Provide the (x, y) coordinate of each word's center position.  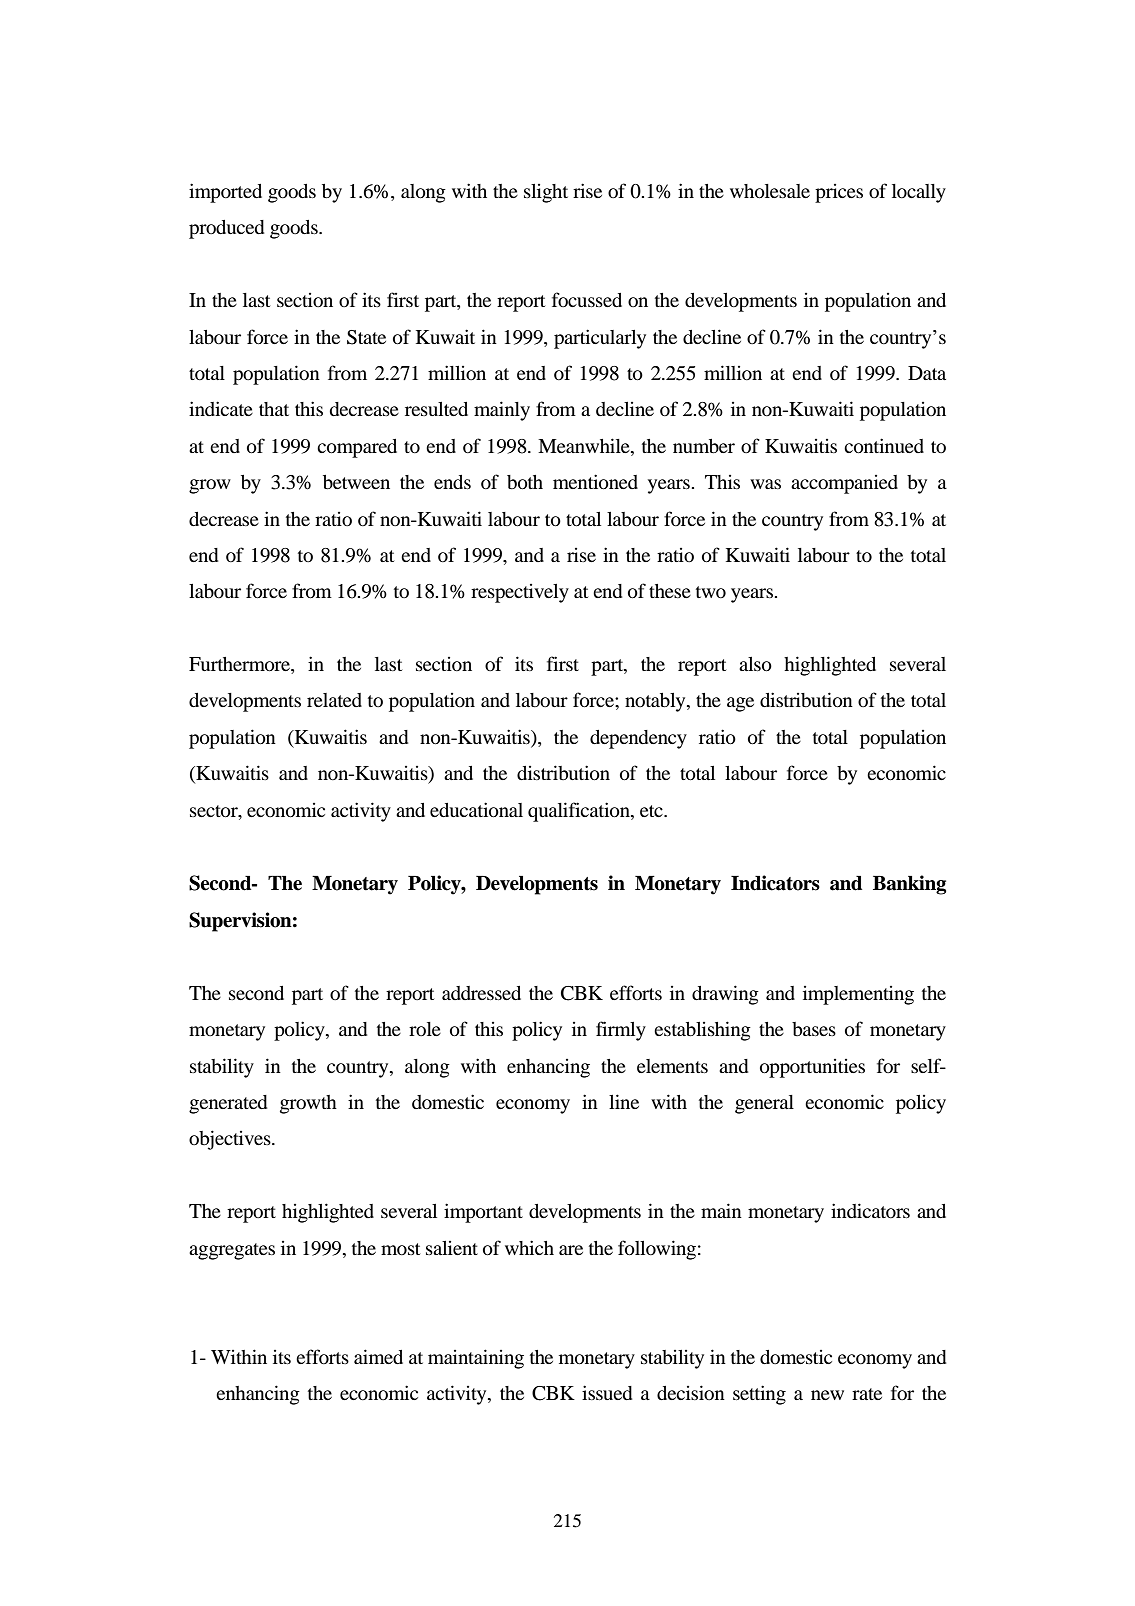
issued (607, 1392)
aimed (378, 1356)
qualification (580, 812)
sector (215, 811)
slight (546, 193)
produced (226, 229)
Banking (909, 885)
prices (839, 193)
